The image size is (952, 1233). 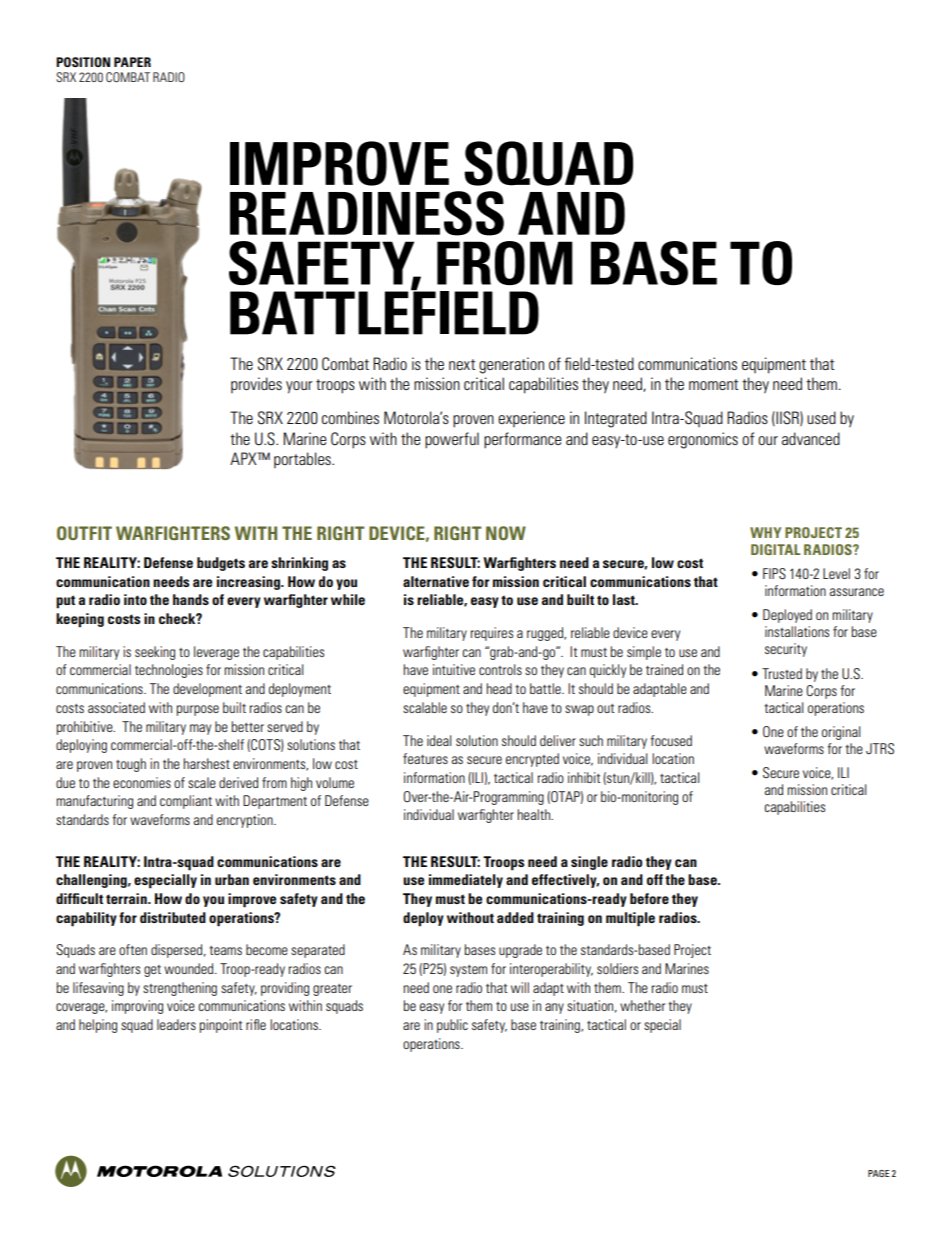 What do you see at coordinates (132, 62) in the page?
I see `PAPER` at bounding box center [132, 62].
